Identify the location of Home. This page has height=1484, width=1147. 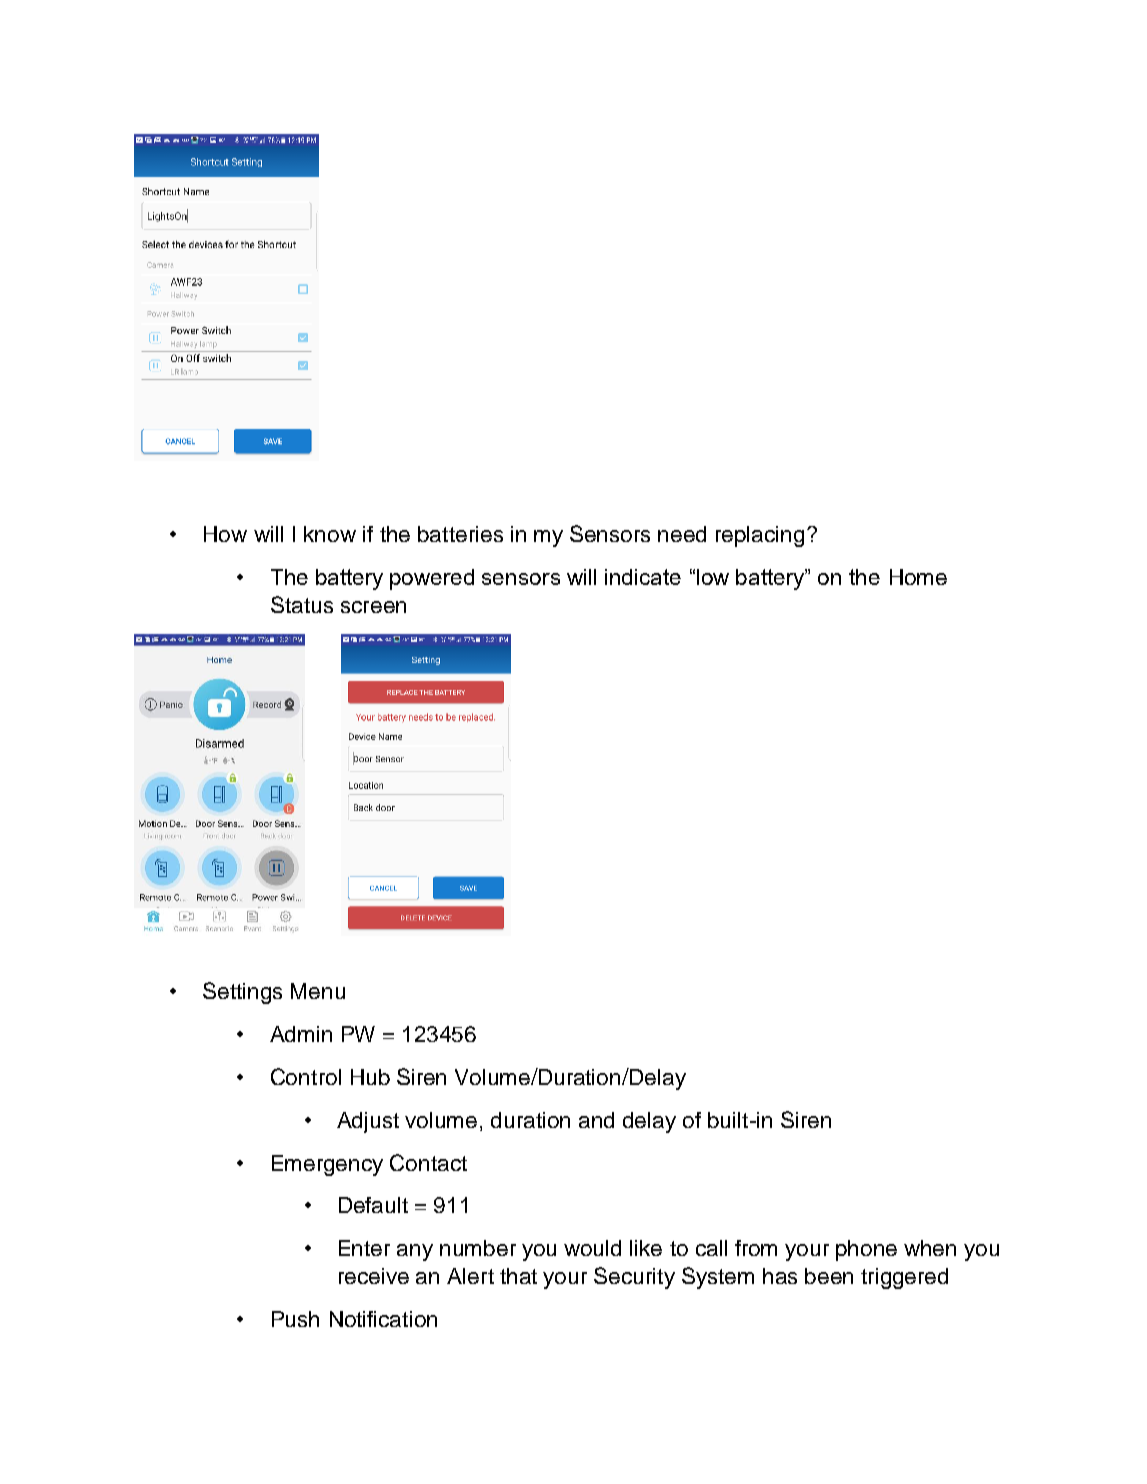
(918, 577).
